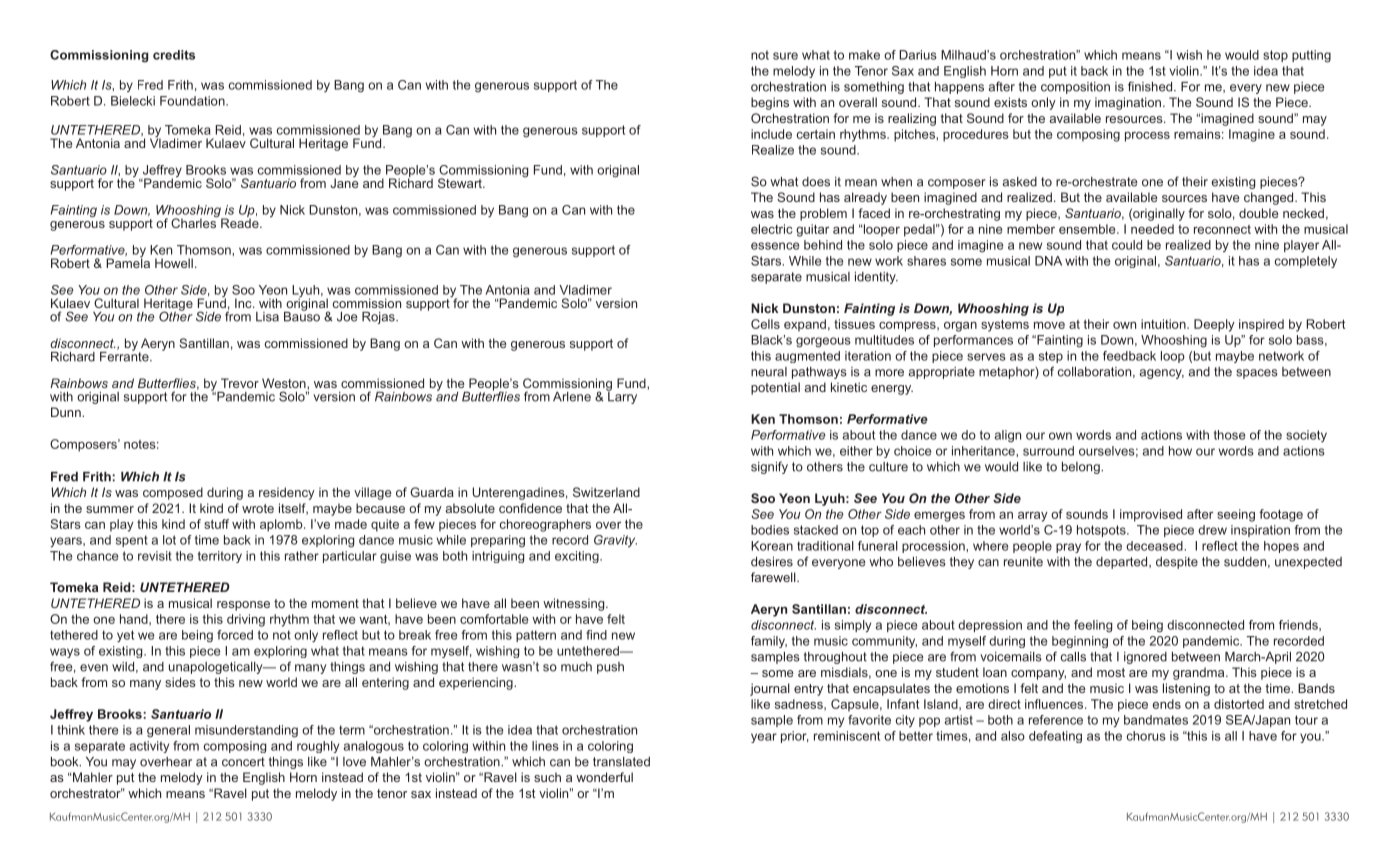  Describe the element at coordinates (243, 762) in the document. I see `concert` at that location.
